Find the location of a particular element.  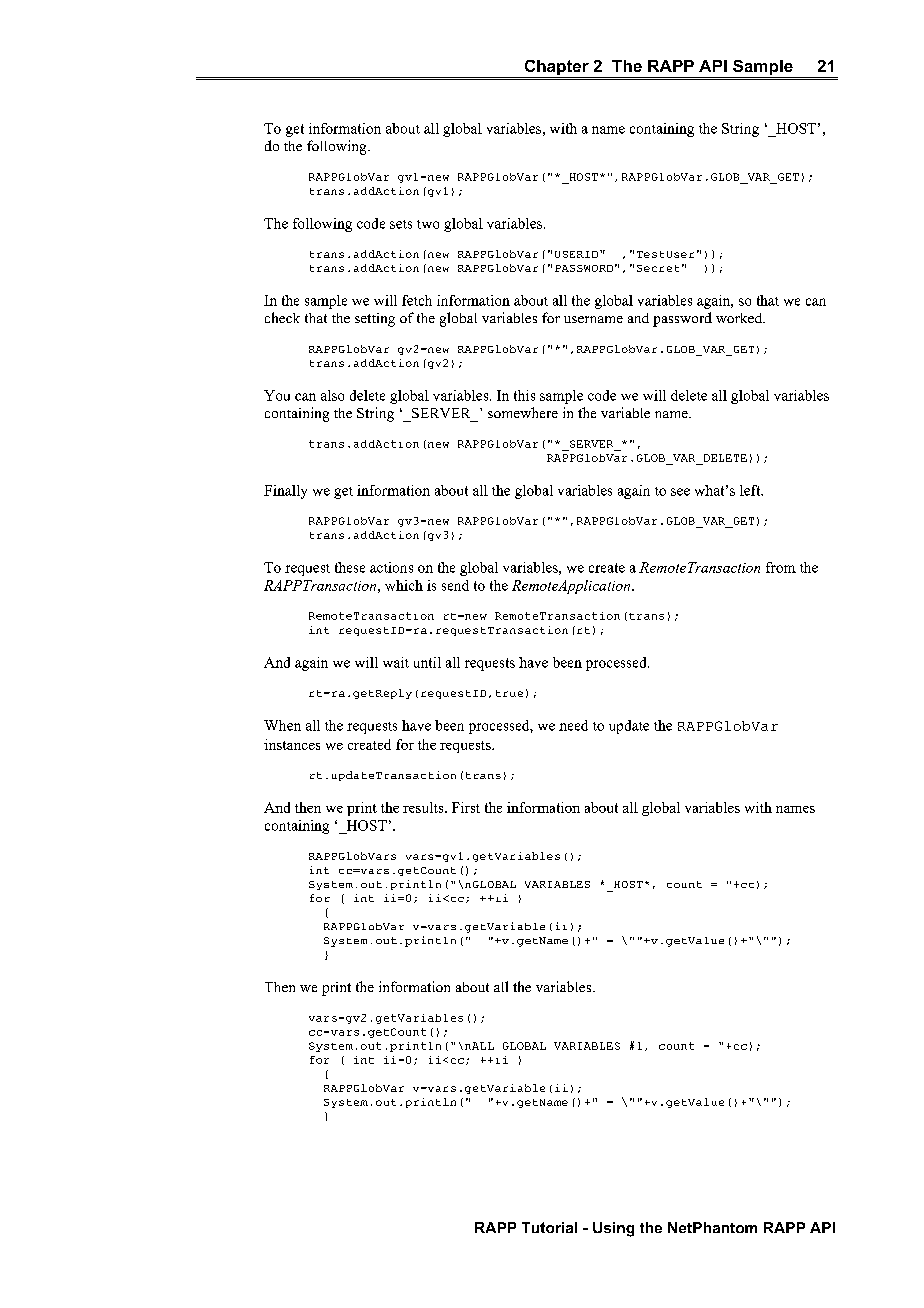

need is located at coordinates (573, 725).
